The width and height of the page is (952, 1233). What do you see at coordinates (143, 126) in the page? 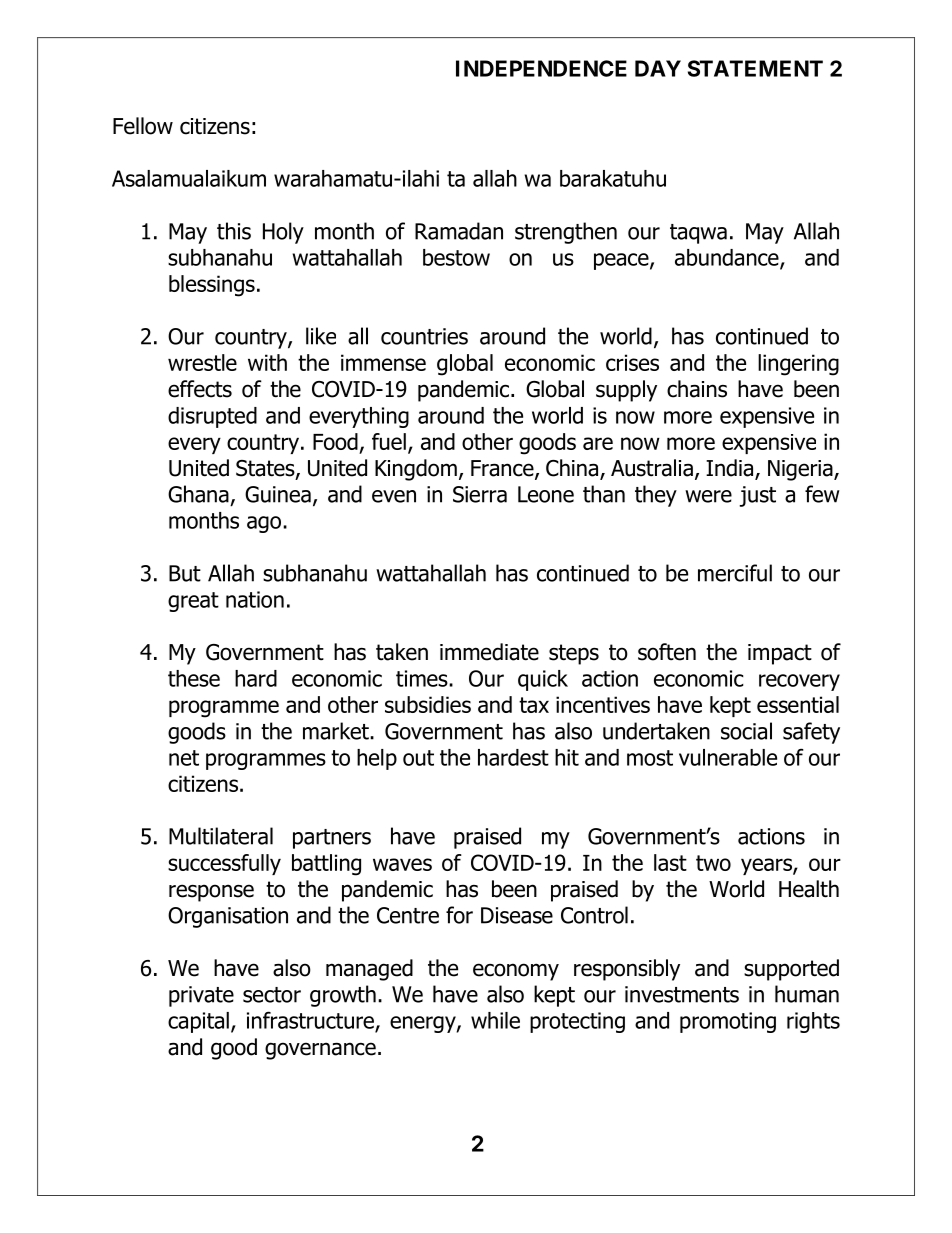
I see `Fellow` at bounding box center [143, 126].
